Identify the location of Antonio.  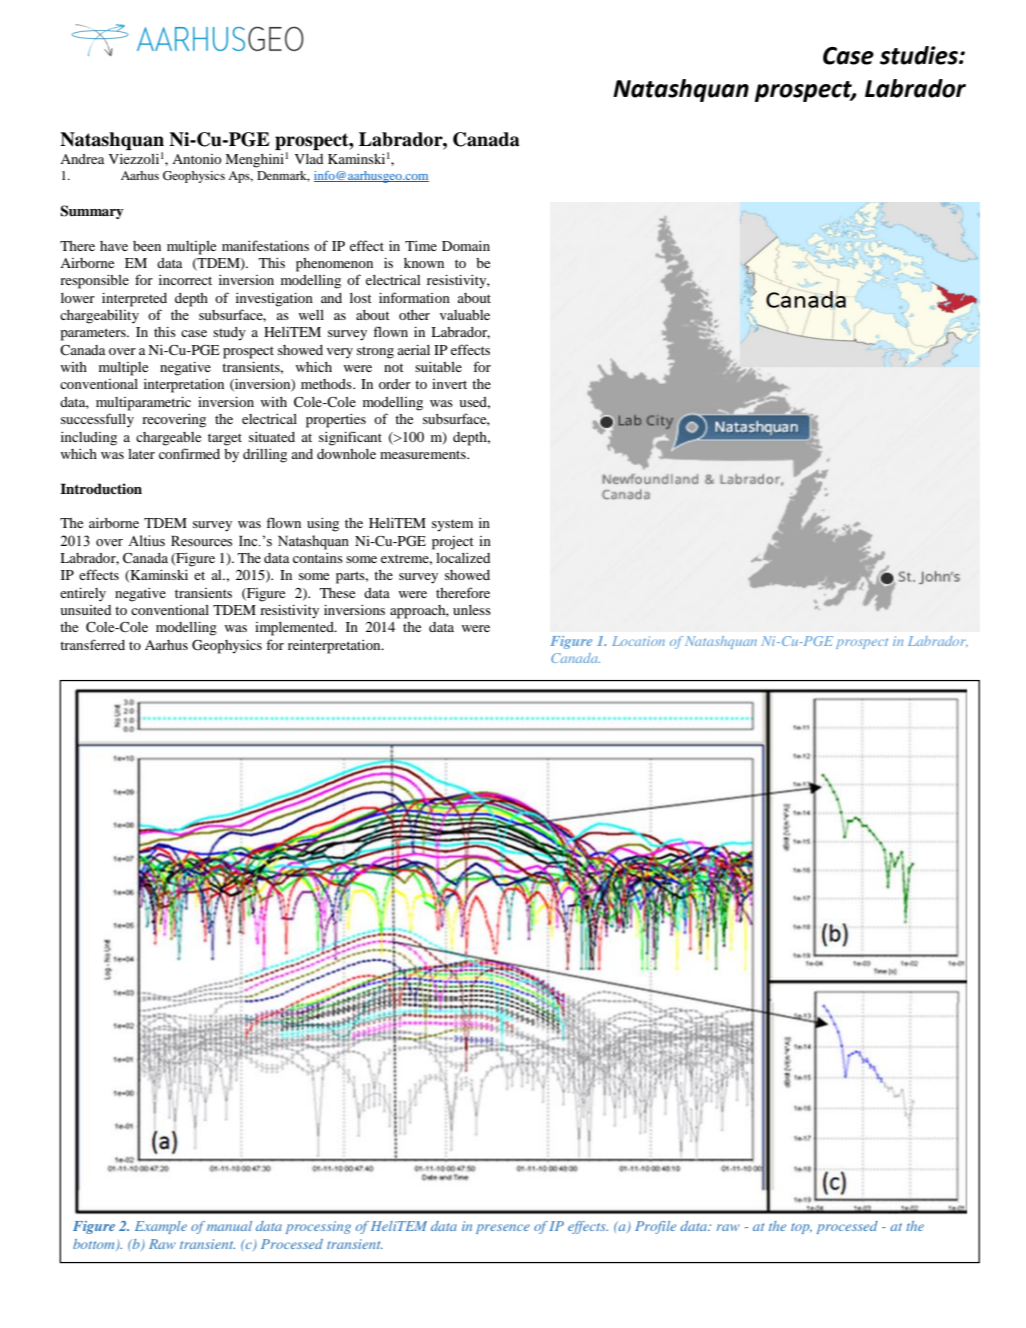
(197, 159).
